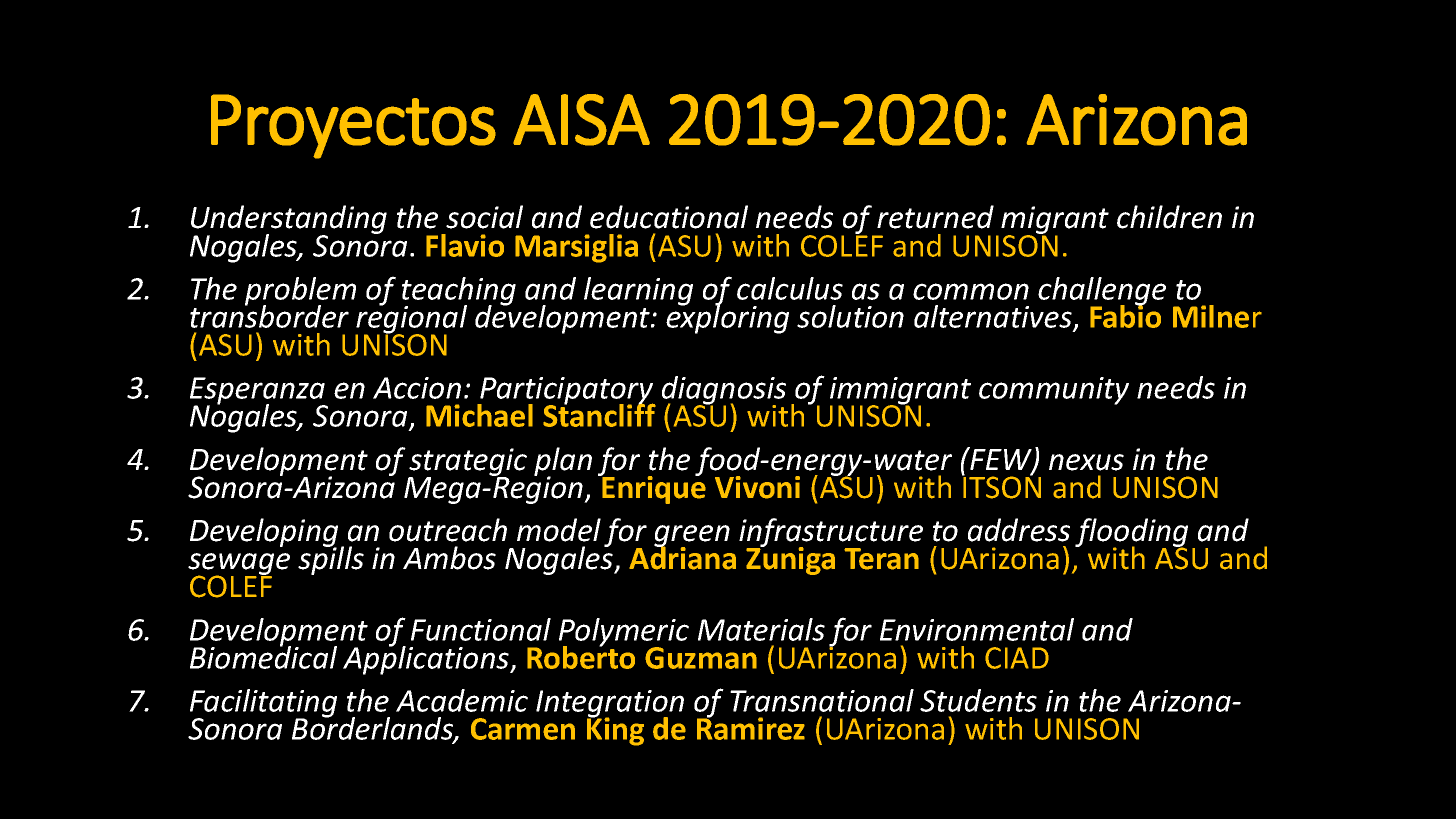 Image resolution: width=1456 pixels, height=819 pixels. Describe the element at coordinates (692, 537) in the image. I see `green` at that location.
